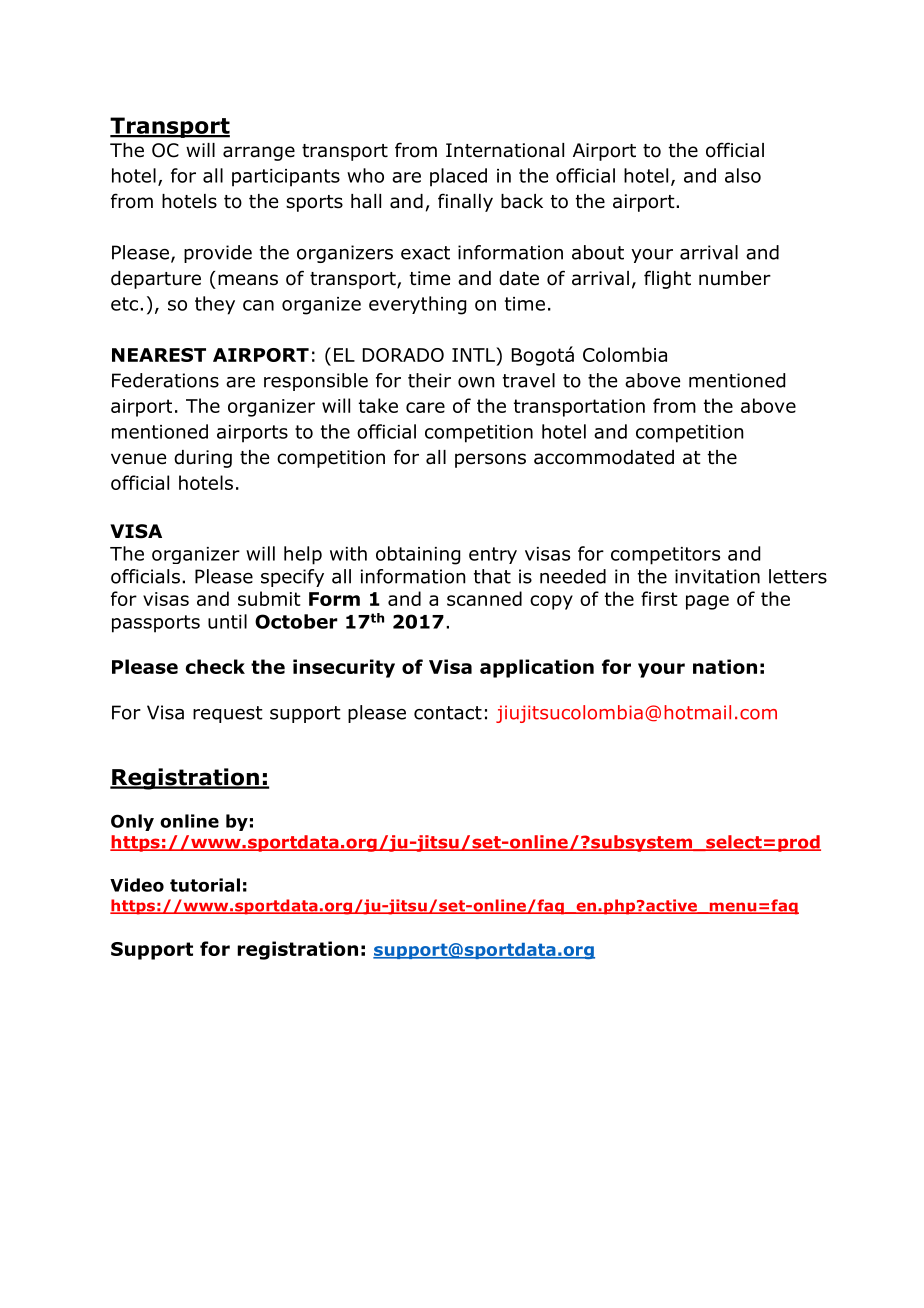  I want to click on scanned, so click(484, 598).
